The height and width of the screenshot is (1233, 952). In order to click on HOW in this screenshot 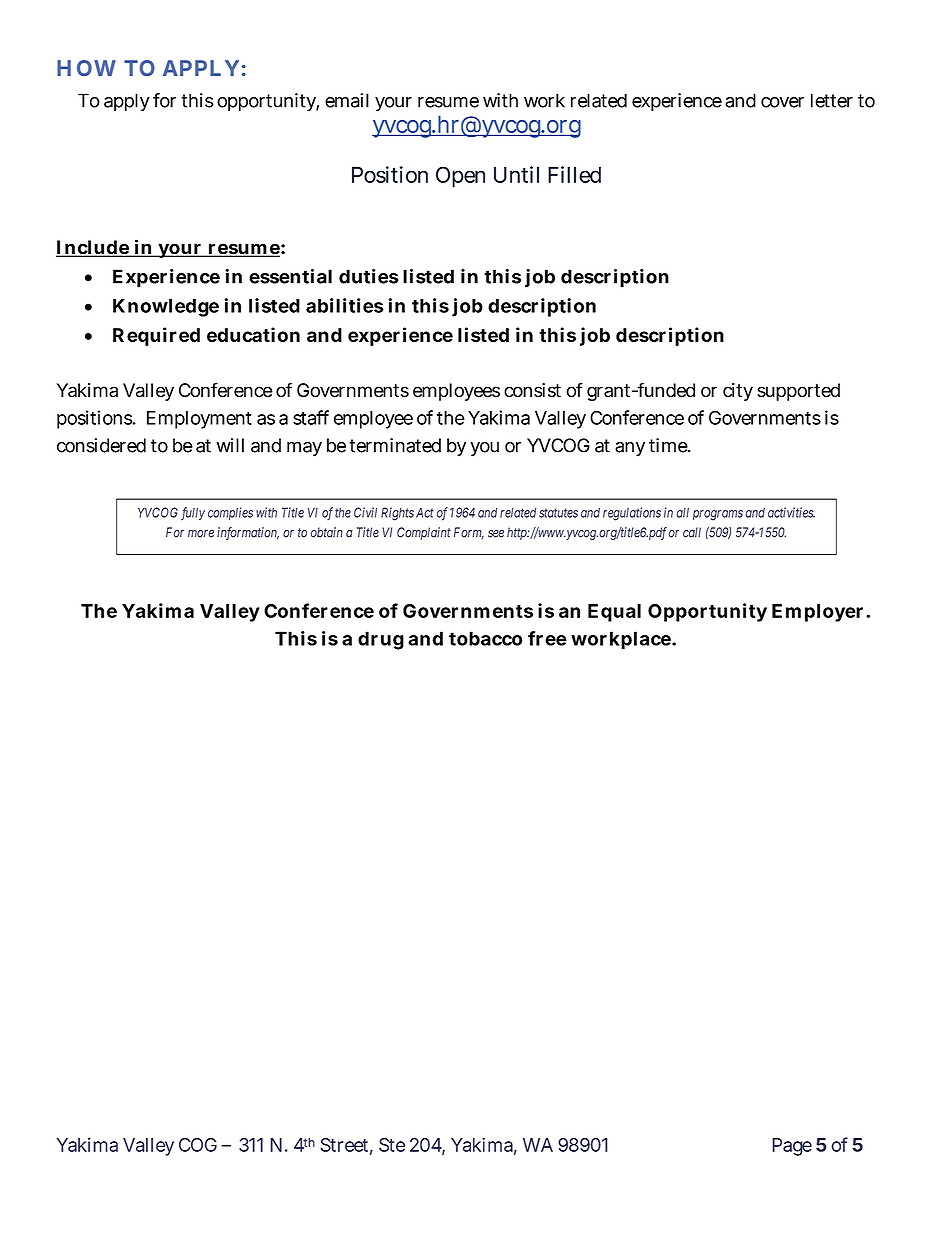, I will do `click(86, 68)`.
